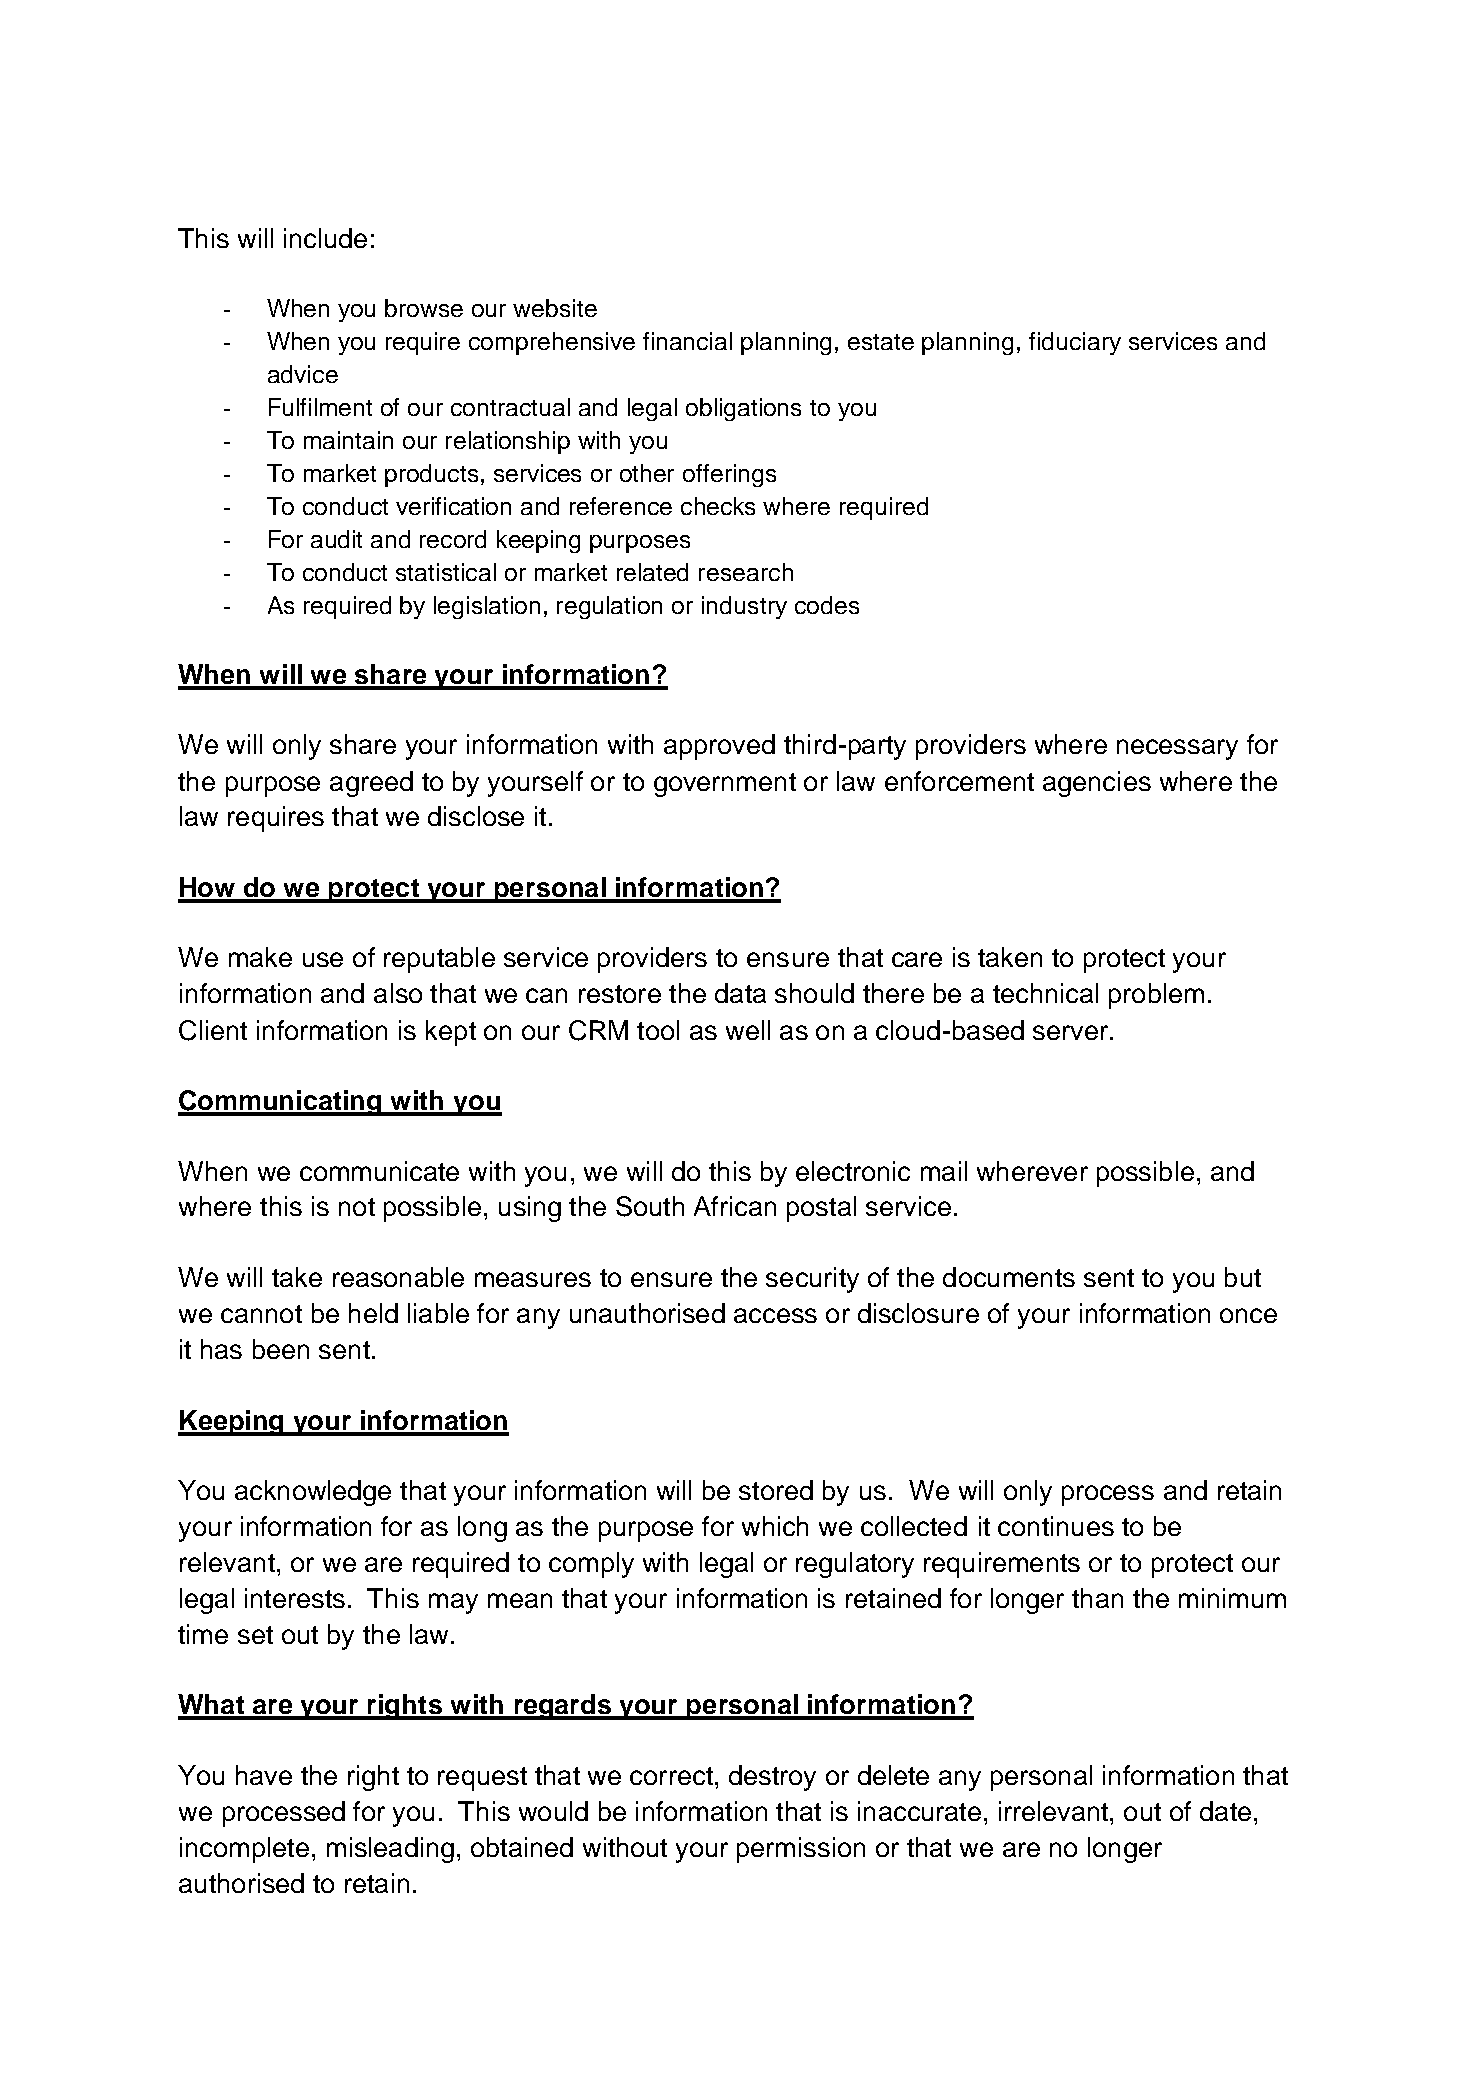  Describe the element at coordinates (325, 238) in the image. I see `include` at that location.
